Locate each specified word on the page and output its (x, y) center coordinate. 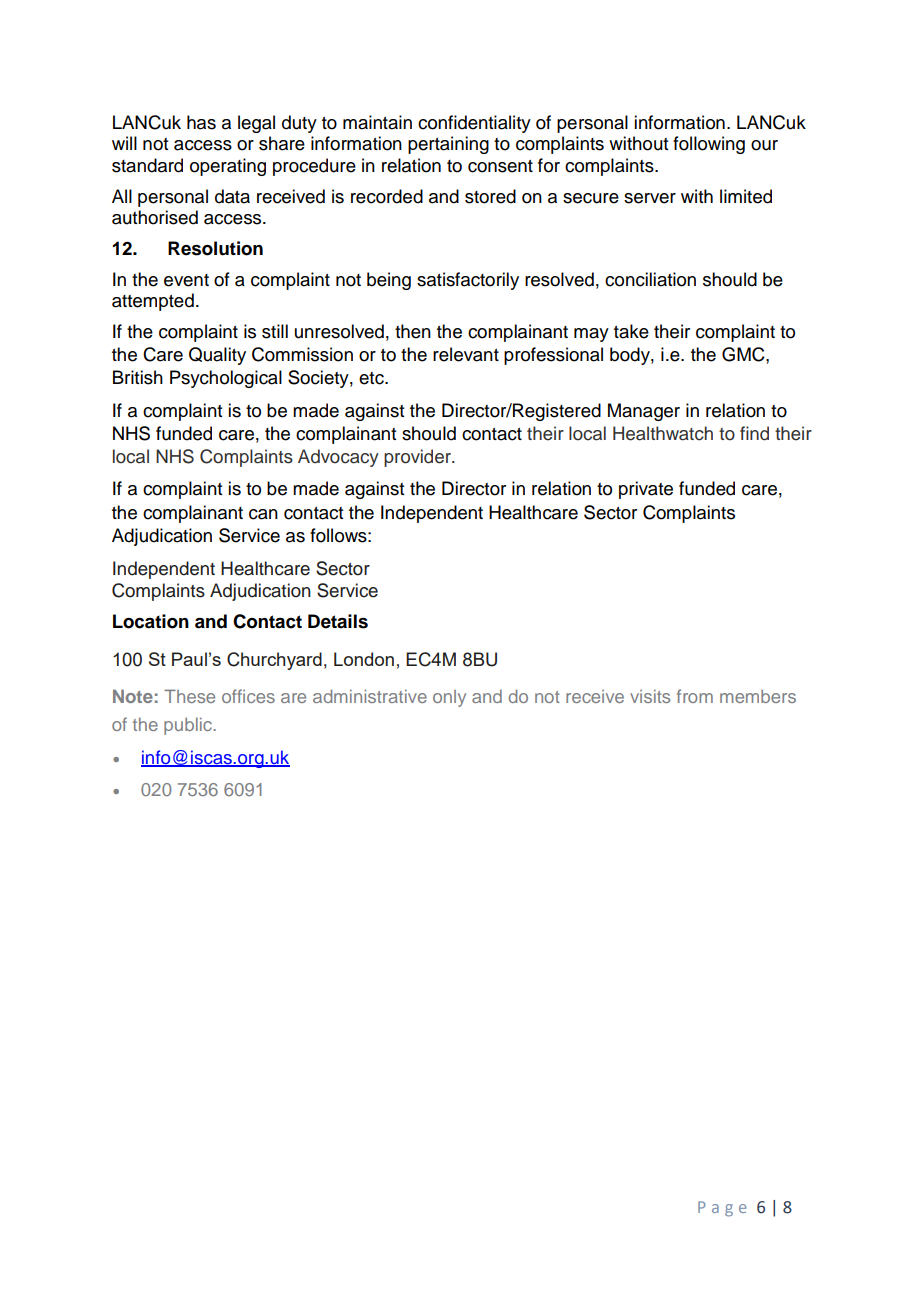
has (201, 122)
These (189, 696)
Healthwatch (663, 433)
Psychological (226, 379)
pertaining (448, 145)
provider (418, 458)
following (709, 145)
